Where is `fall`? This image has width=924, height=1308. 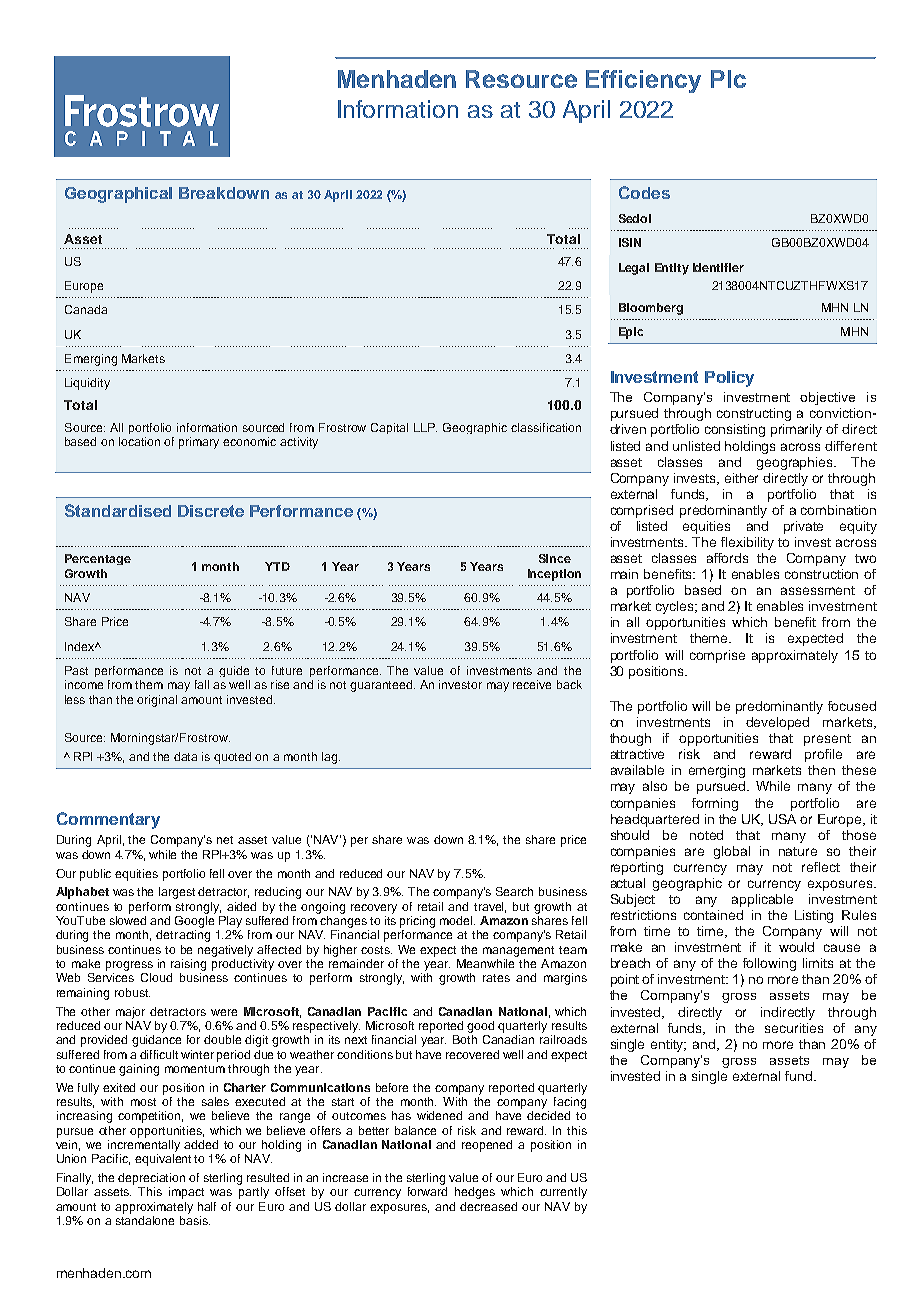 fall is located at coordinates (202, 684).
